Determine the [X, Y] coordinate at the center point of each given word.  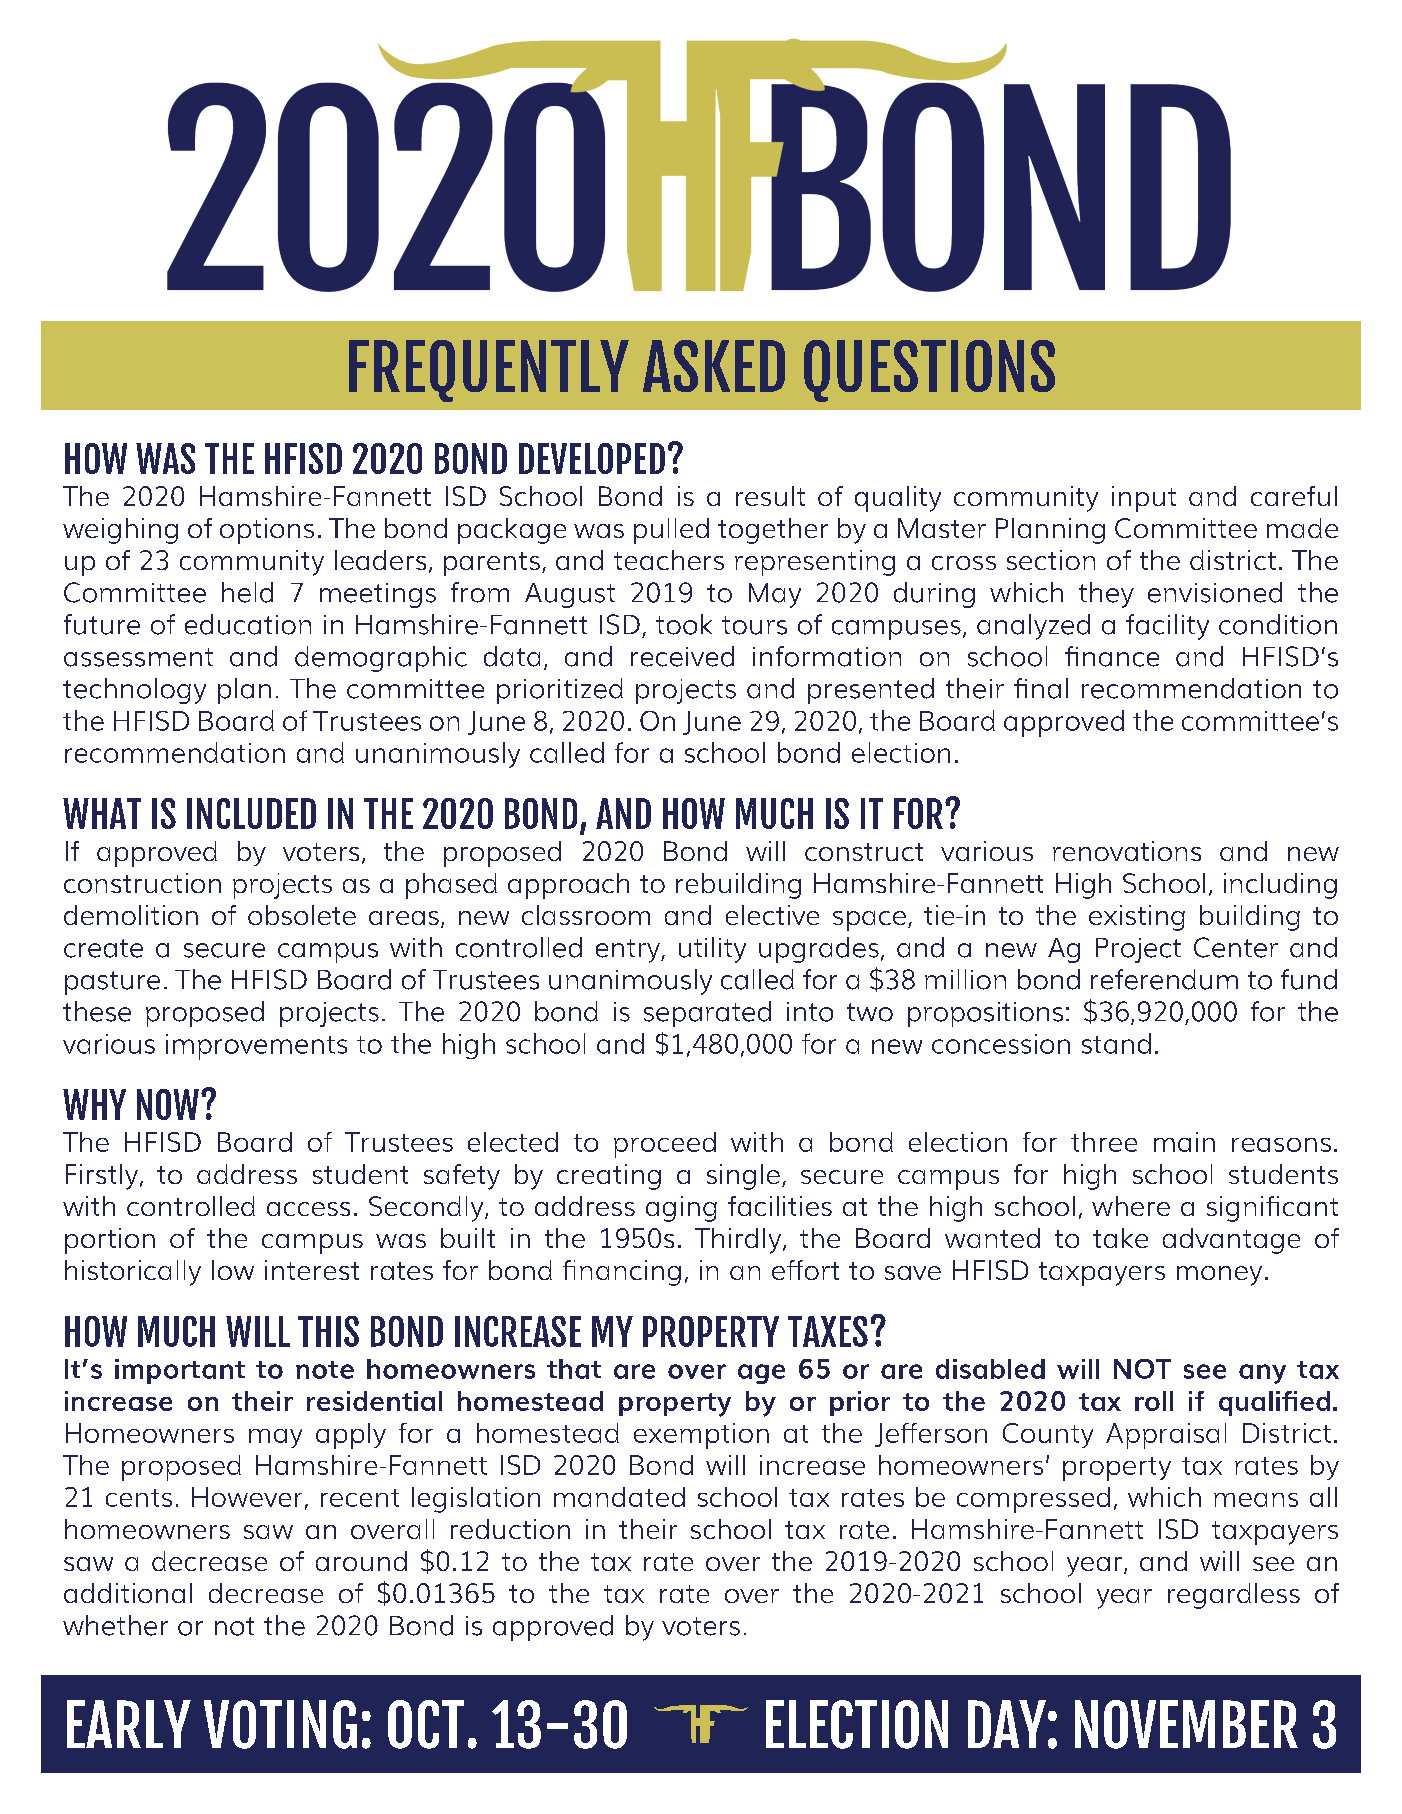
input [1144, 499]
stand [1116, 1043]
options [267, 531]
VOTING [280, 1724]
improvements [256, 1047]
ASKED [714, 366]
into [810, 1012]
